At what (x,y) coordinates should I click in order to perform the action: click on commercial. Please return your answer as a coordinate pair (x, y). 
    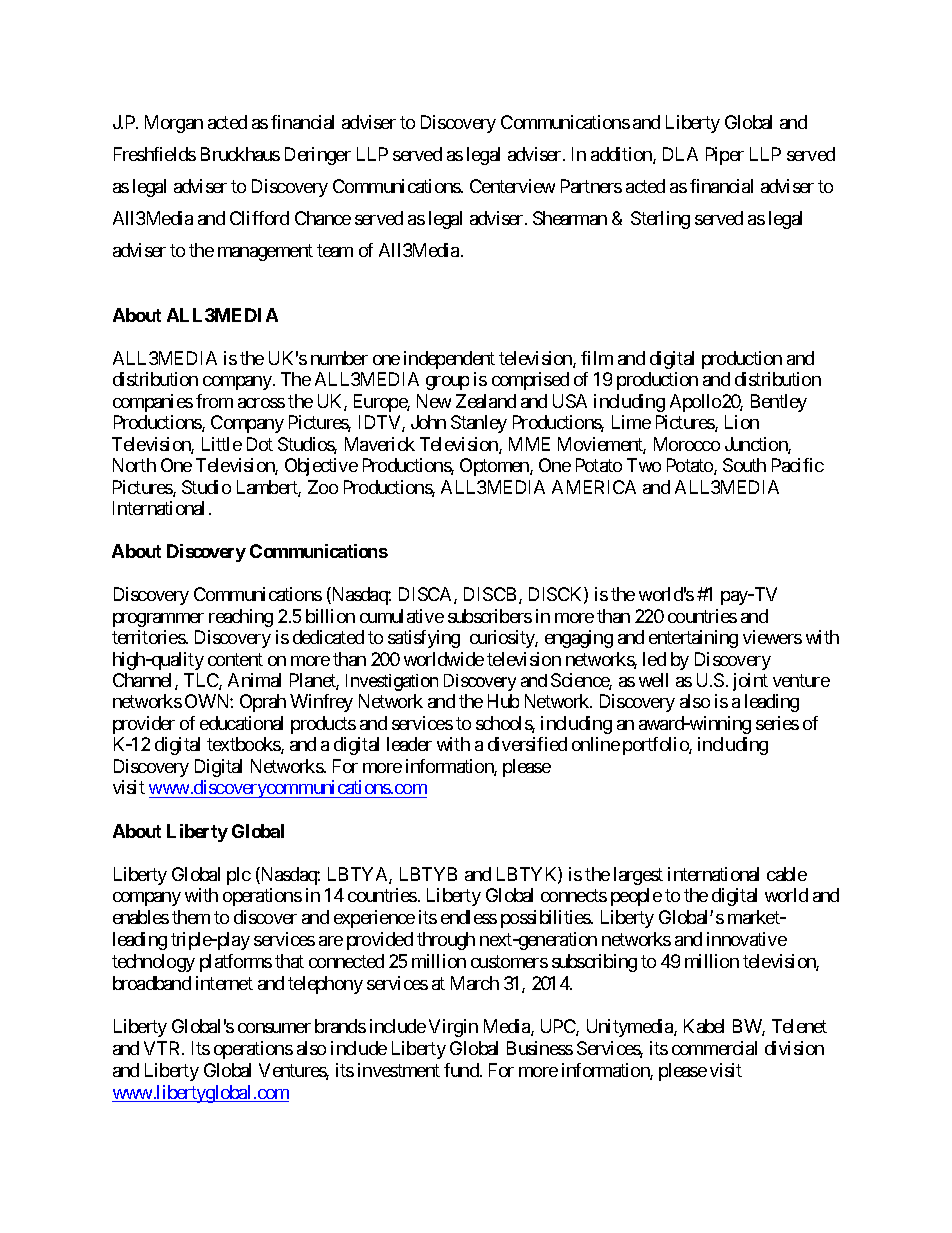
    Looking at the image, I should click on (714, 1048).
